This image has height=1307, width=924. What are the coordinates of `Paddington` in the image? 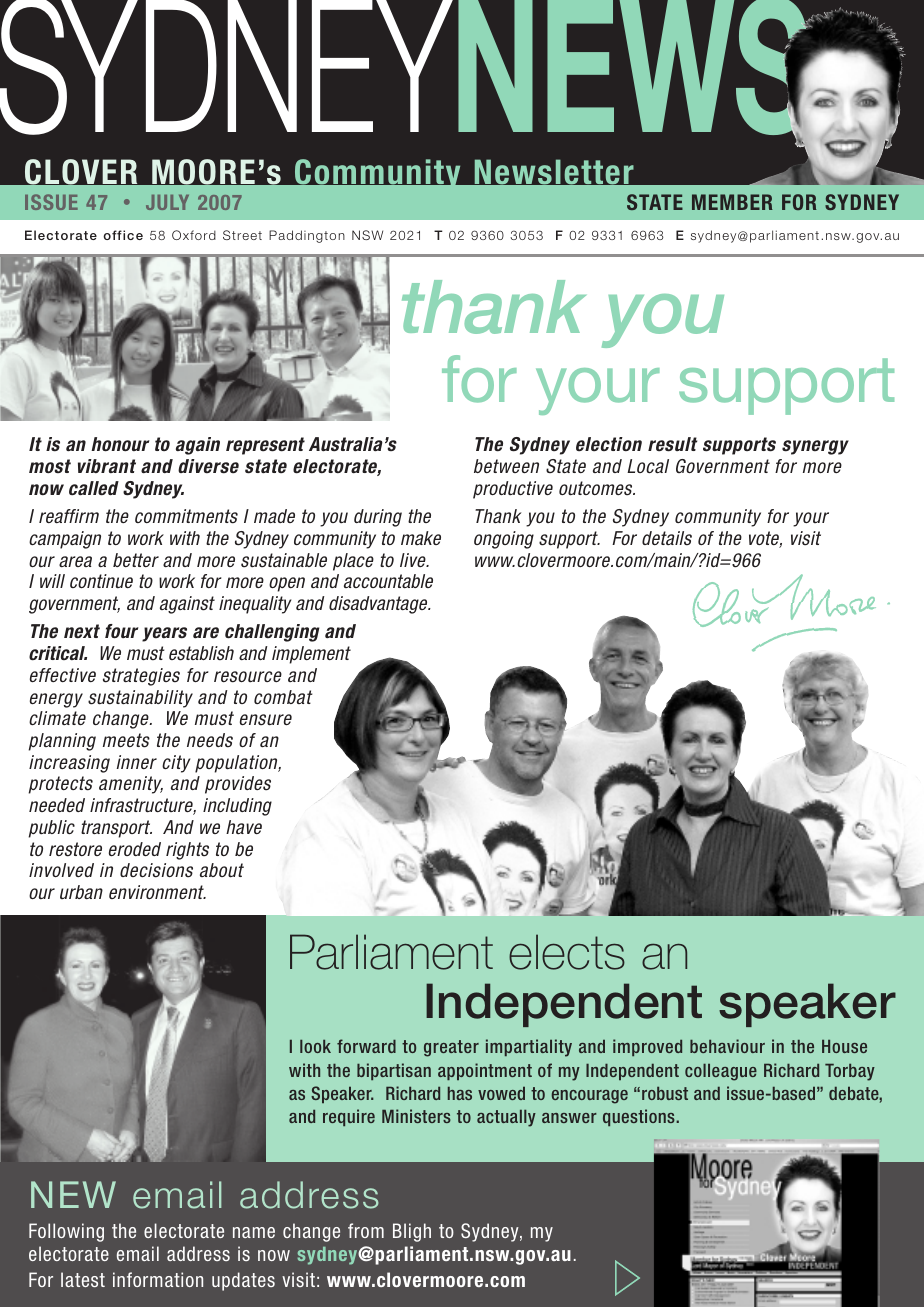 It's located at (307, 236).
